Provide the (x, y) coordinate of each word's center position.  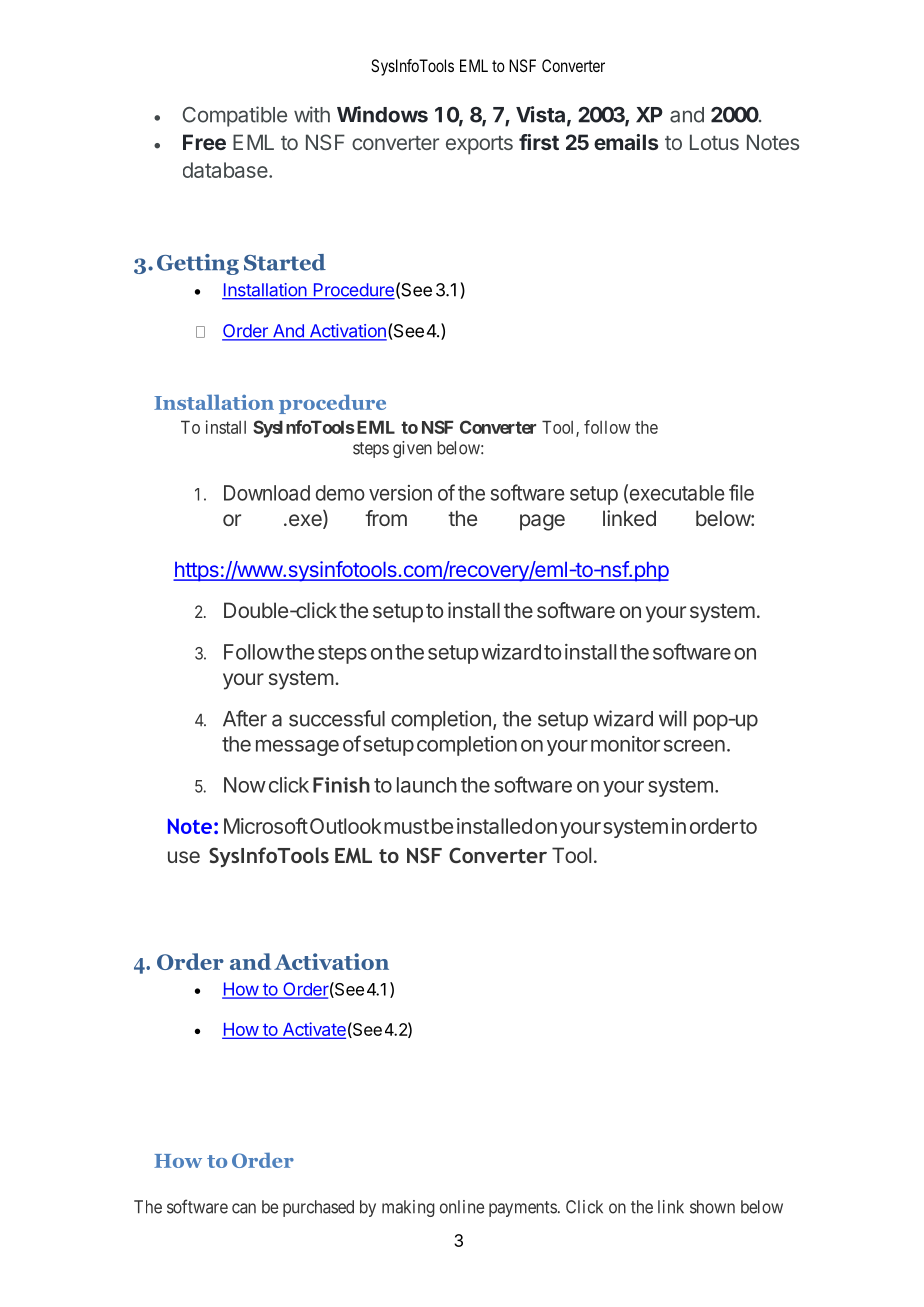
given (412, 449)
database (225, 170)
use (184, 857)
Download (267, 493)
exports (479, 145)
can (244, 1208)
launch (427, 785)
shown (712, 1207)
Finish (341, 785)
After (245, 718)
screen (694, 746)
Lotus (714, 142)
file (741, 492)
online (462, 1207)
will (672, 718)
